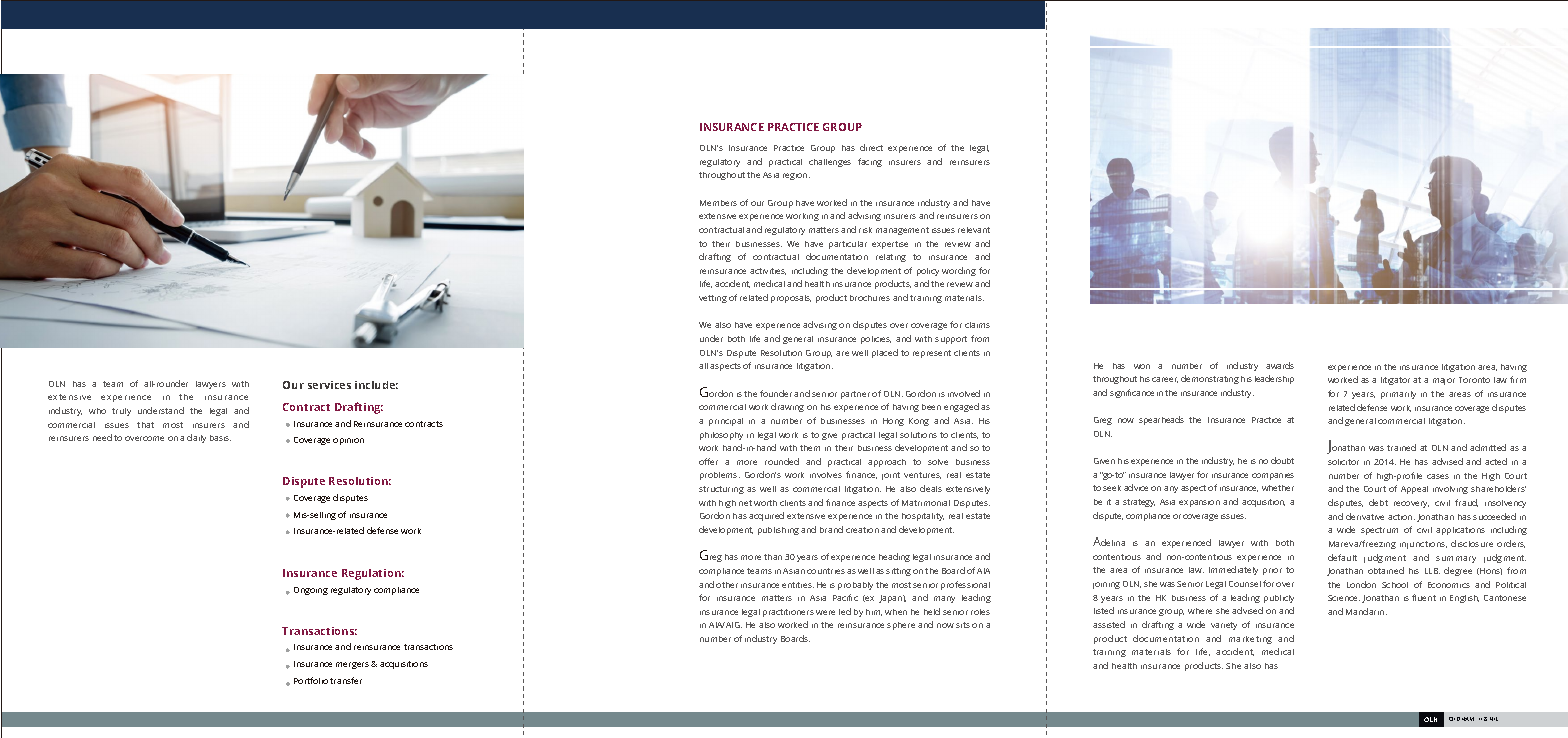 This document has height=738, width=1568. Describe the element at coordinates (1401, 447) in the document. I see `trained` at that location.
